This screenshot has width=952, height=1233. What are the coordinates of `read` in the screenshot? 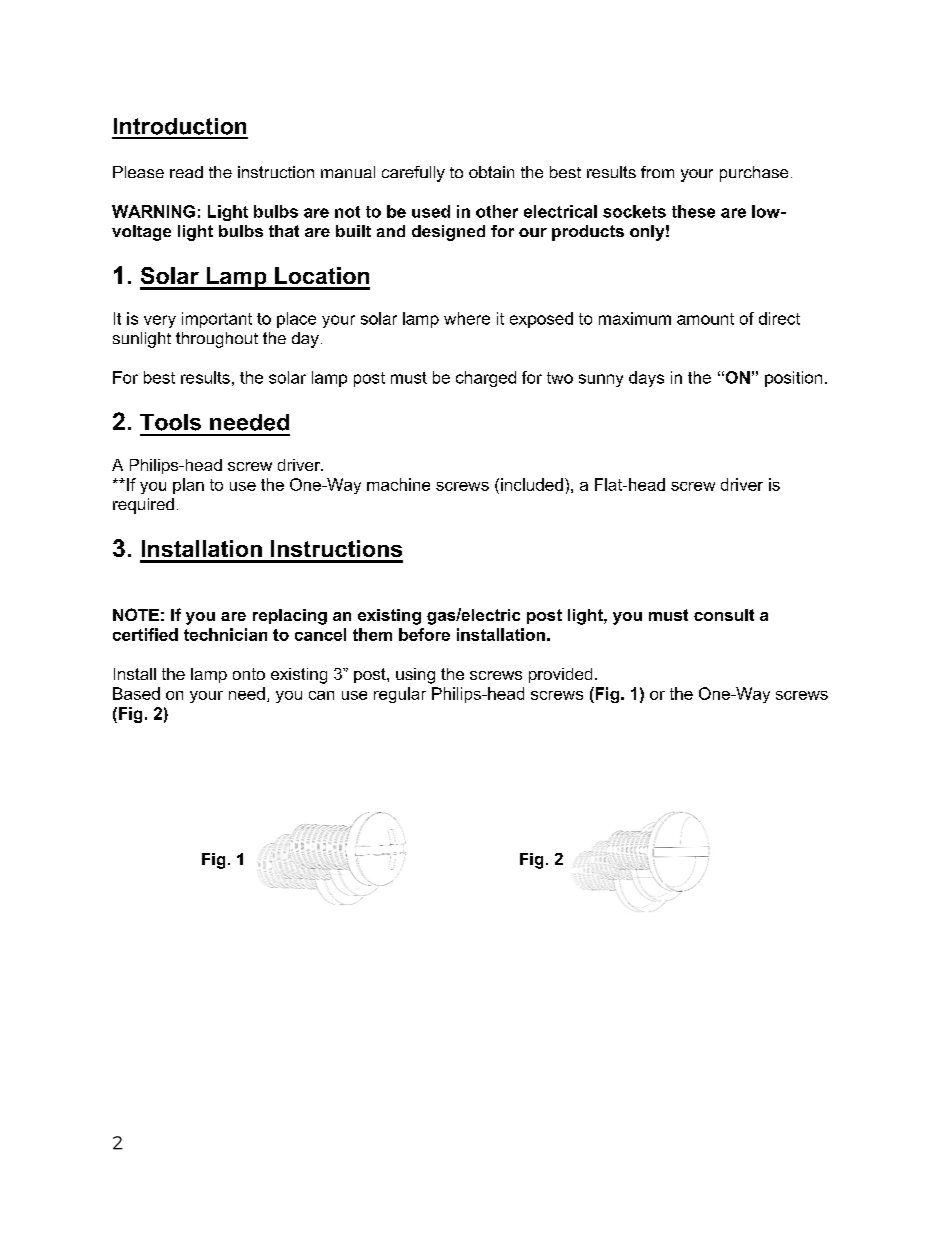 It's located at (186, 172).
